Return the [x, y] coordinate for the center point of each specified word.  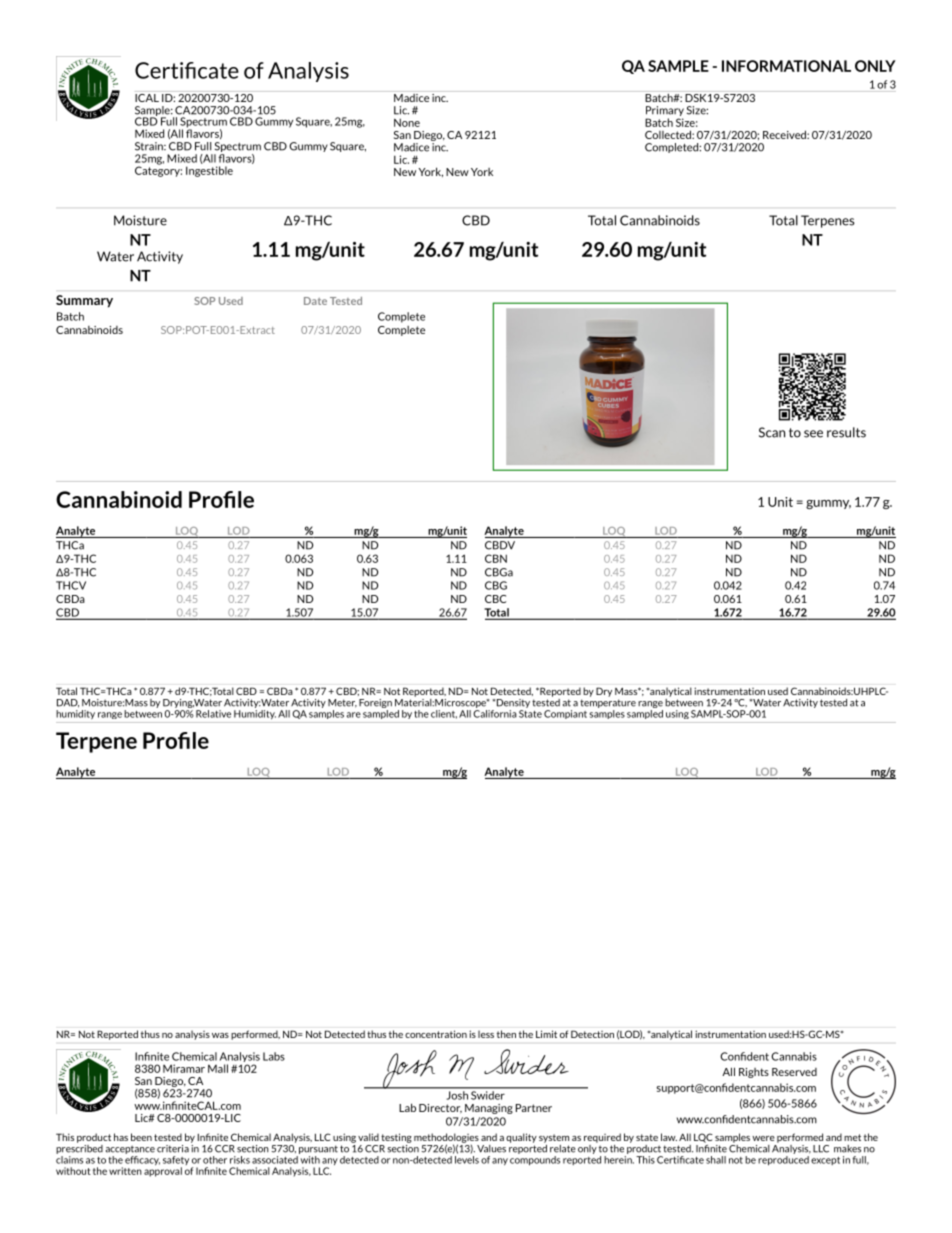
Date [315, 301]
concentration [436, 1034]
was [220, 1035]
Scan [772, 432]
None [407, 122]
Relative [213, 714]
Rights [754, 1073]
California [495, 712]
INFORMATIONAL [786, 66]
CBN [496, 558]
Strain [150, 146]
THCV [71, 585]
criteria [173, 1149]
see [813, 434]
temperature [608, 703]
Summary [84, 301]
